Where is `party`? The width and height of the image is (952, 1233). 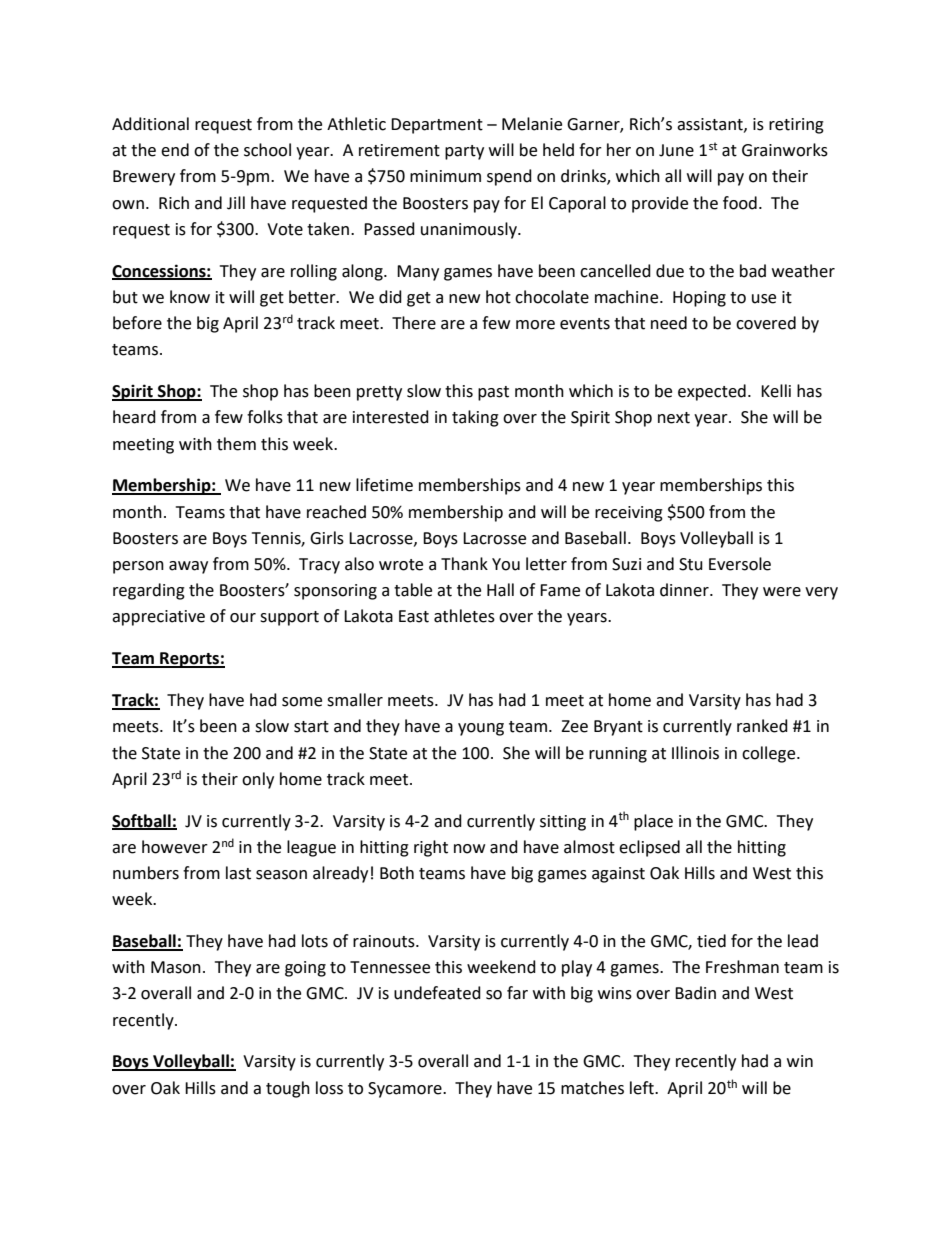
party is located at coordinates (464, 152).
